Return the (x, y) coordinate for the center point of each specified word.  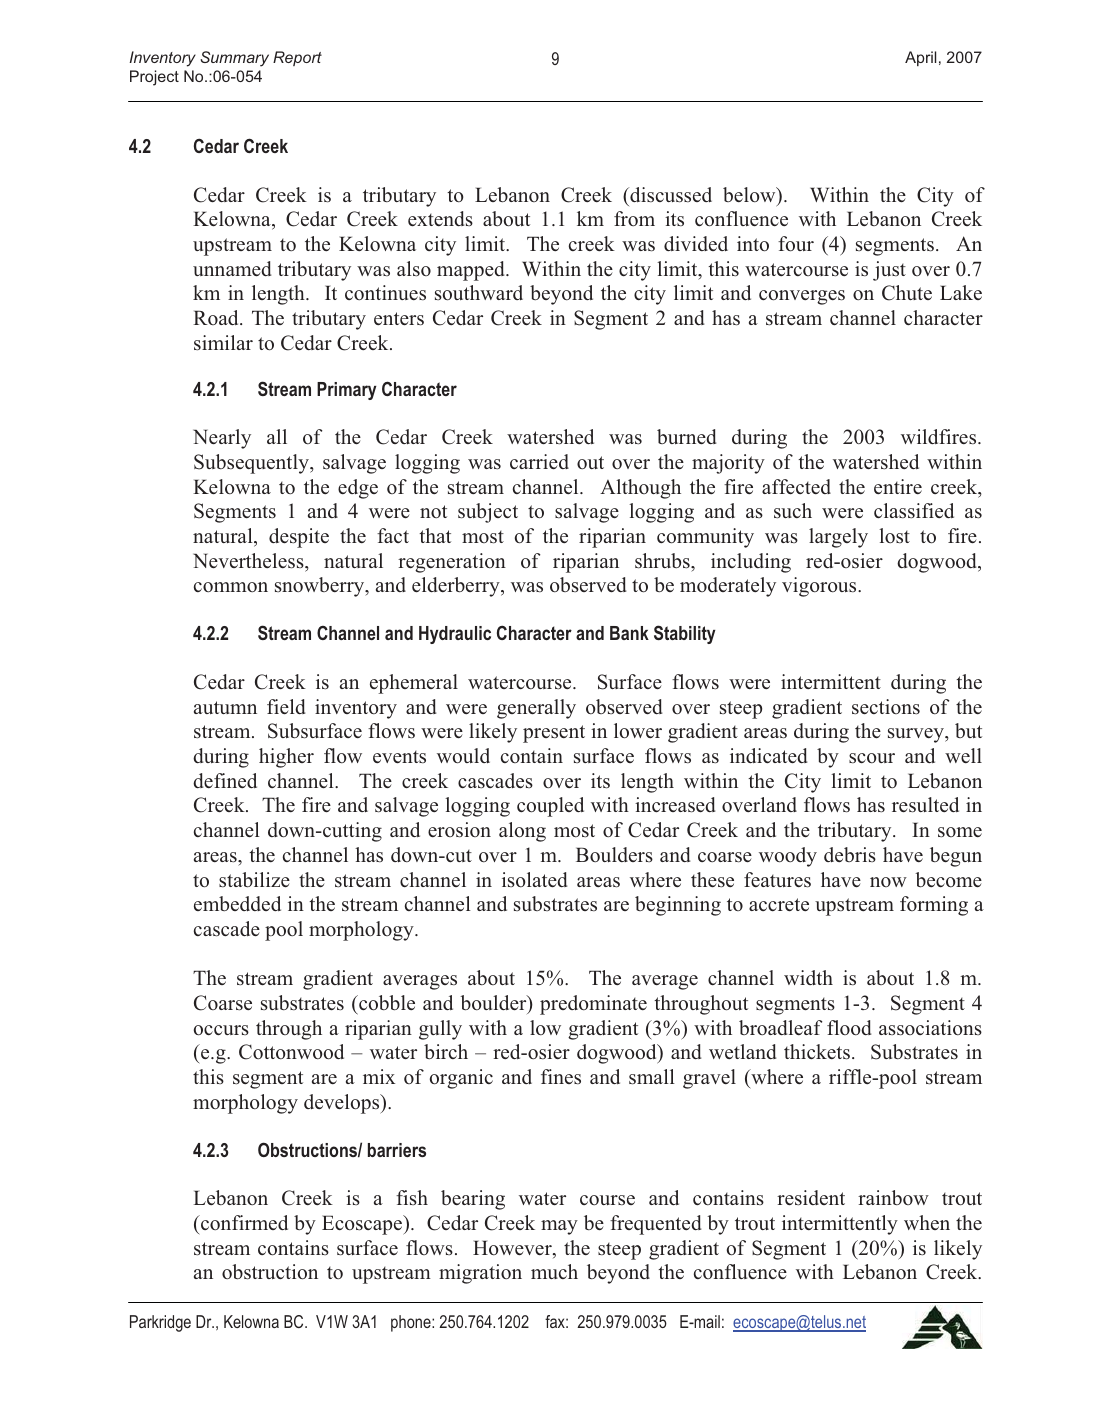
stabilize (254, 880)
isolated (534, 880)
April (920, 58)
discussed (670, 195)
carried (539, 461)
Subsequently (252, 464)
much (554, 1271)
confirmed (243, 1222)
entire (898, 486)
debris (850, 854)
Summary (234, 59)
